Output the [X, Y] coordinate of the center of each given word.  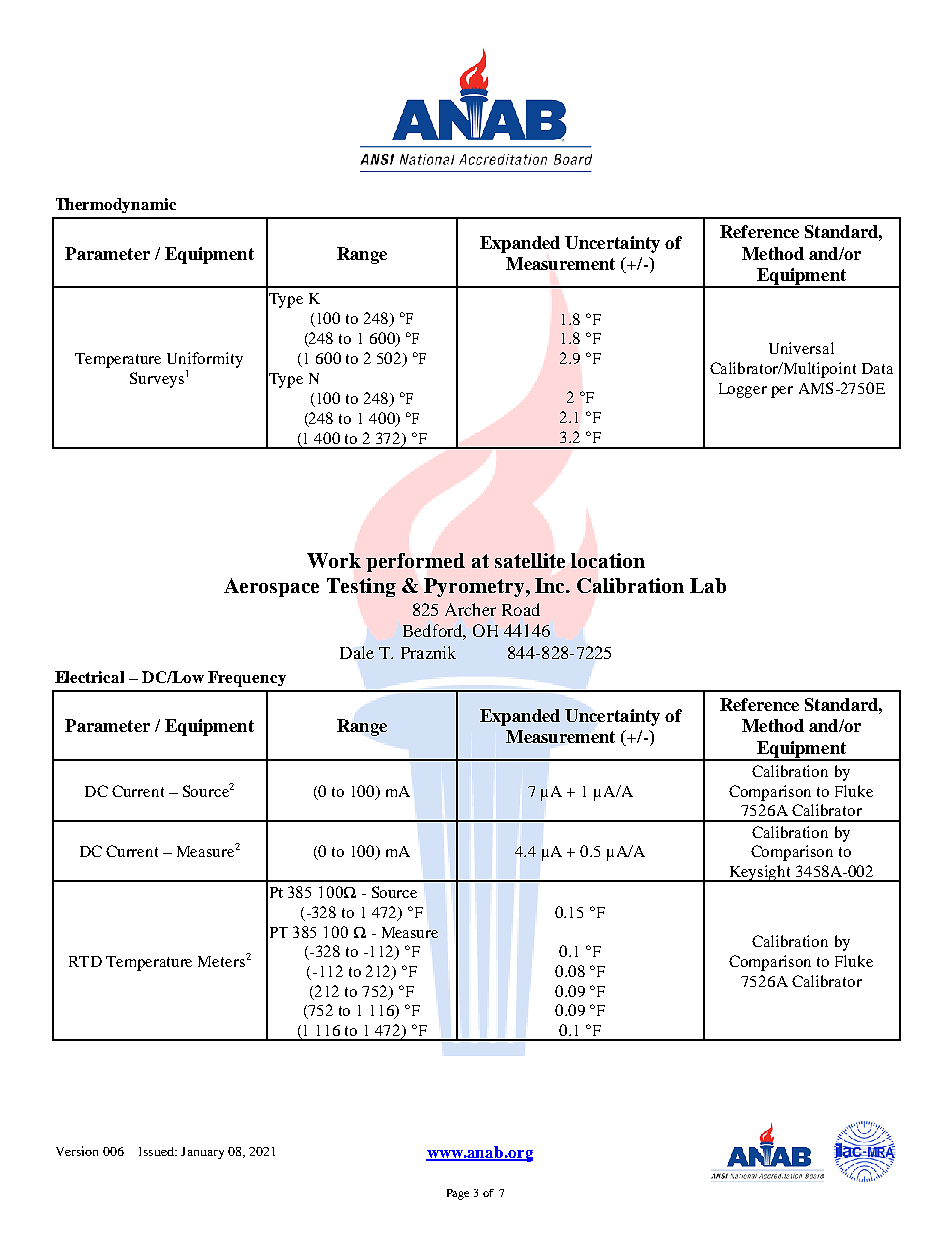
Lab [708, 585]
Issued [157, 1151]
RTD [85, 961]
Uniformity [205, 360]
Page [458, 1194]
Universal [801, 348]
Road [521, 609]
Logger [743, 390]
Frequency [247, 679]
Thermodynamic [116, 205]
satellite [530, 560]
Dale [357, 652]
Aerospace [271, 587]
